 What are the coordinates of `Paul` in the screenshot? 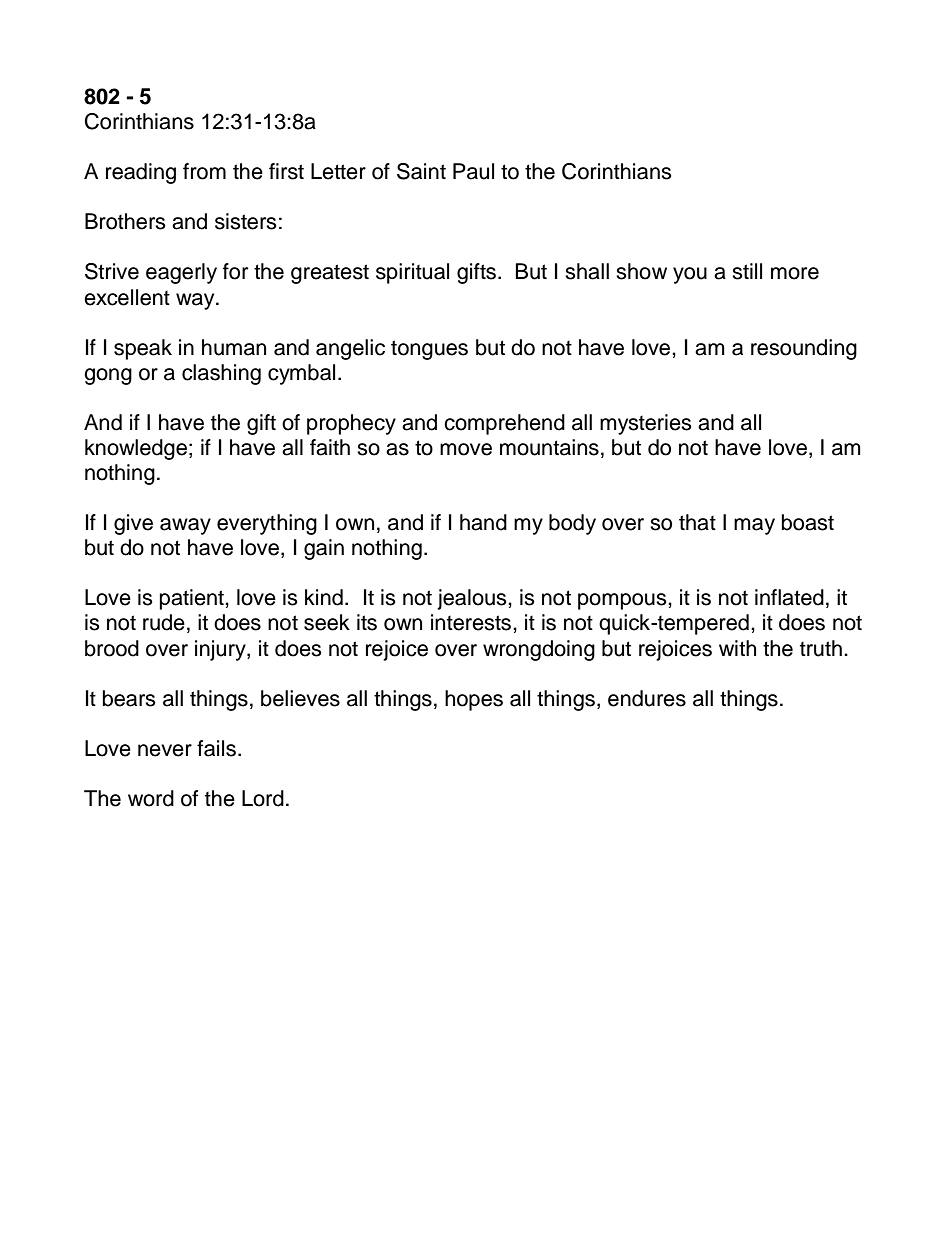 It's located at (473, 171).
